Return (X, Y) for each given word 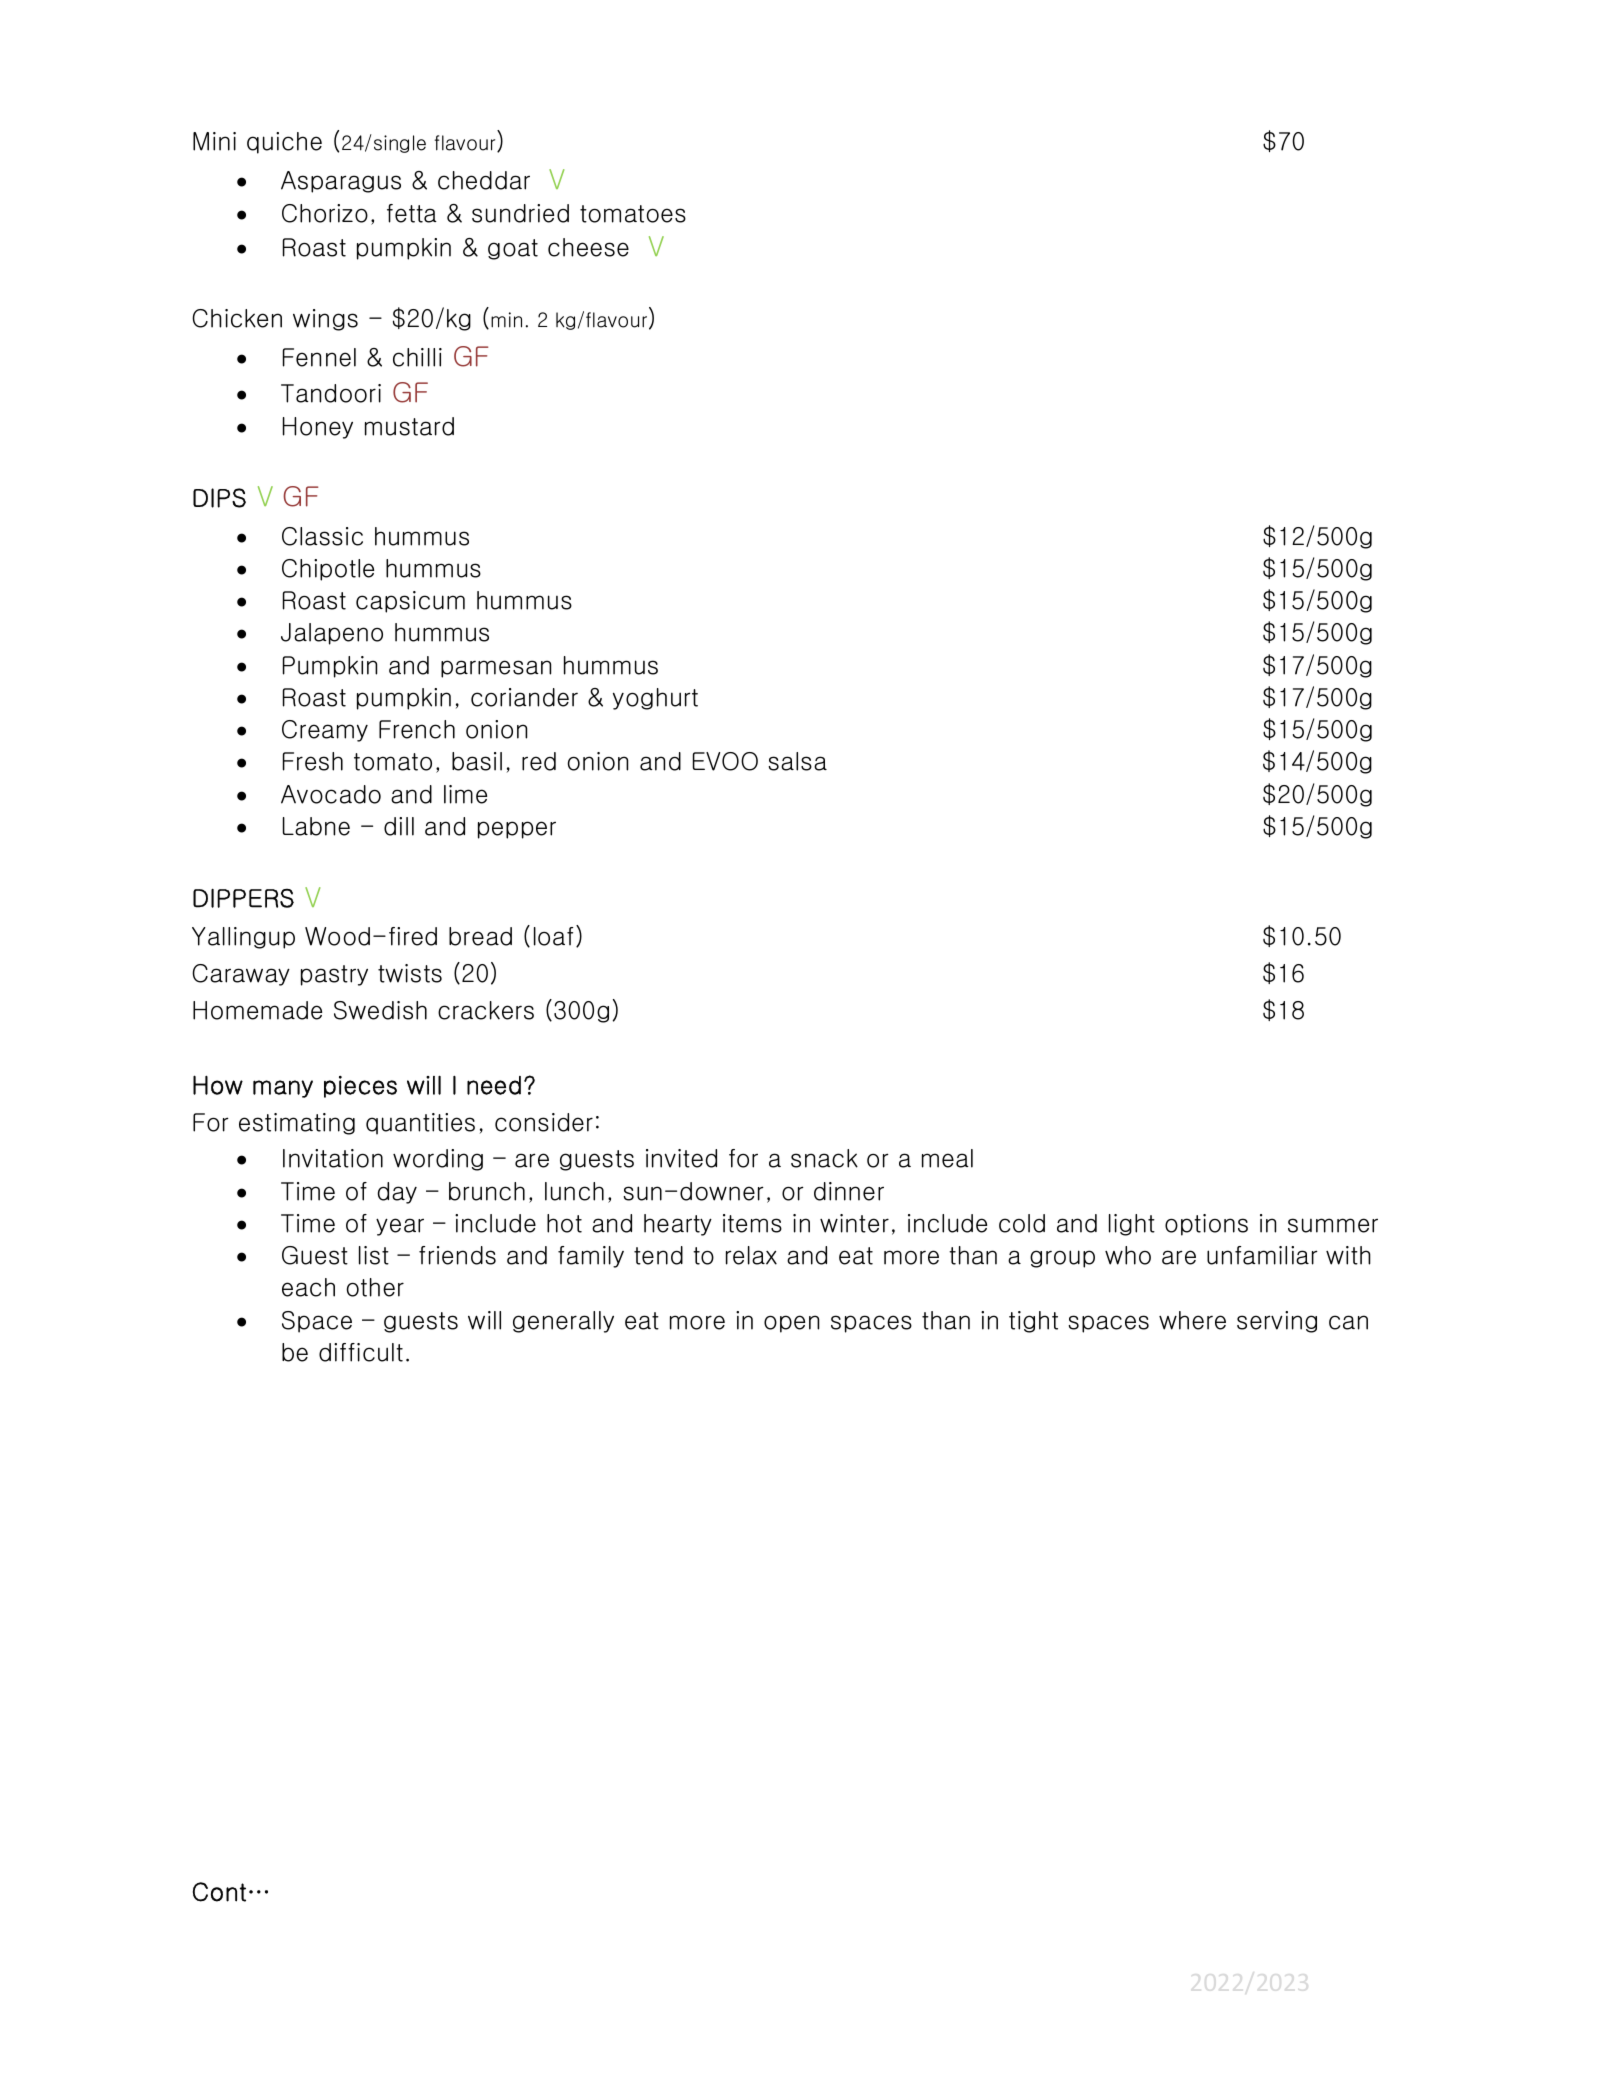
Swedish (380, 1010)
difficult (361, 1352)
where (1192, 1320)
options (1206, 1225)
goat (513, 249)
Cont (219, 1892)
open (791, 1324)
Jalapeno (332, 634)
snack (824, 1158)
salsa (797, 761)
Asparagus (341, 182)
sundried (520, 213)
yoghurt (655, 699)
